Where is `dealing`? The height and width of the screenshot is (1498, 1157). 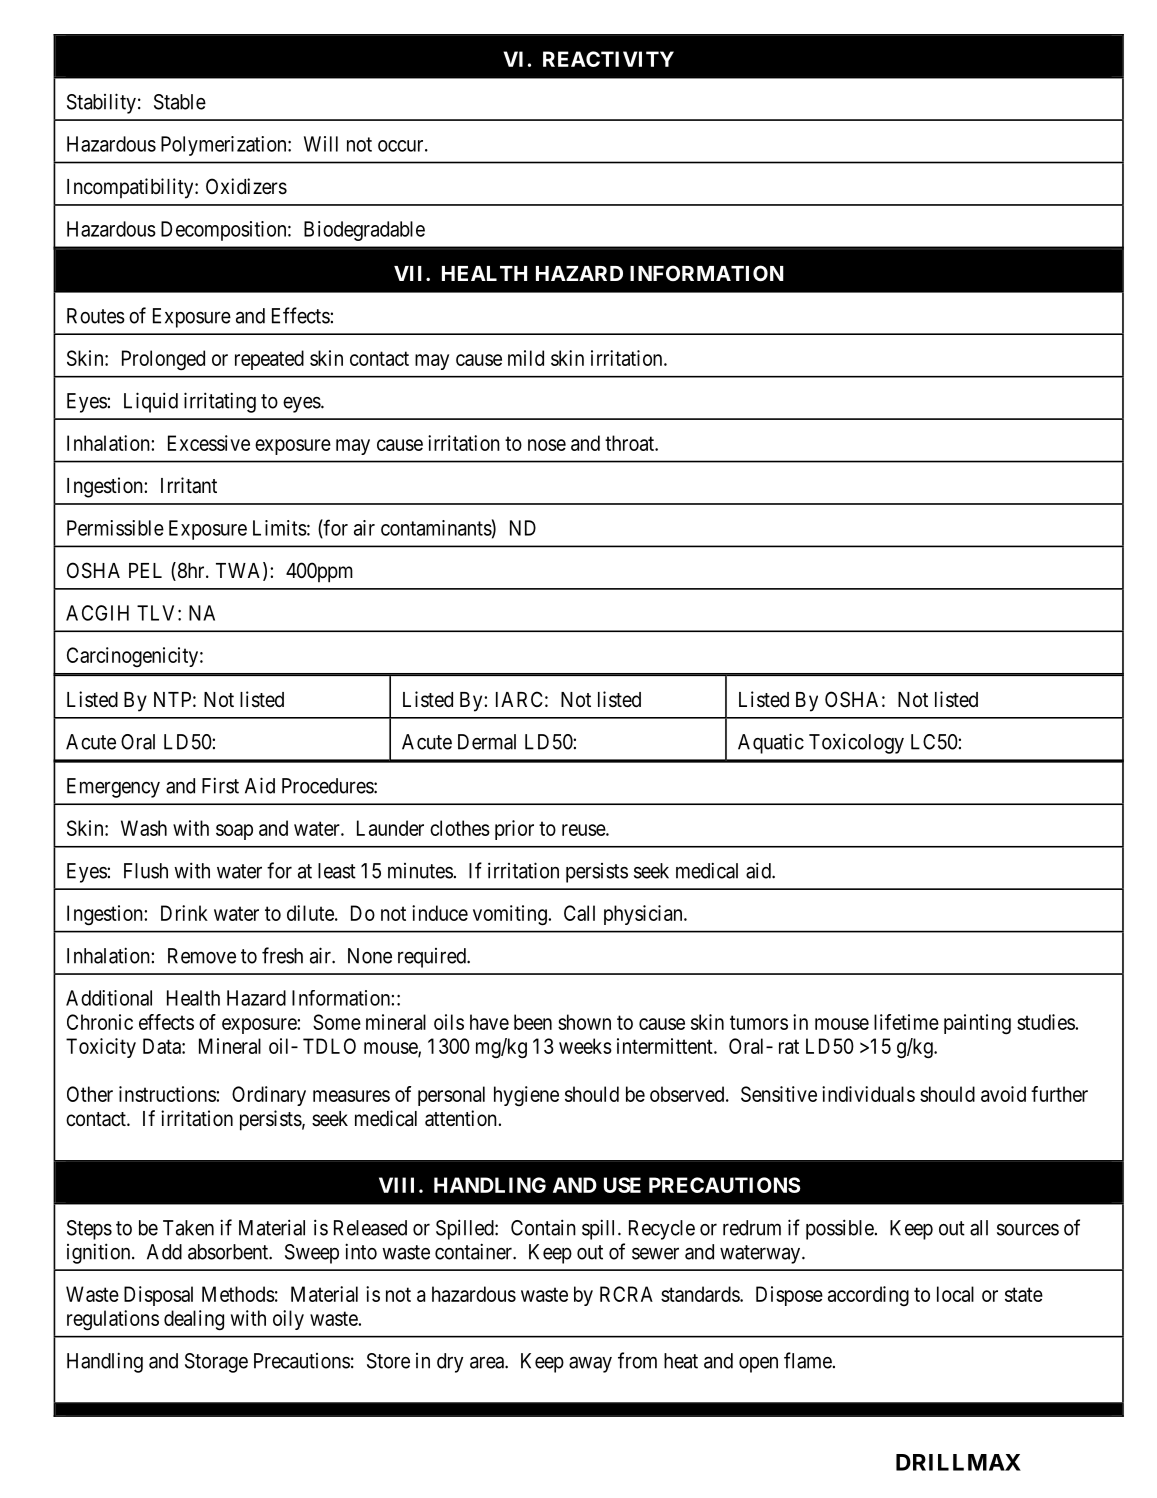 dealing is located at coordinates (194, 1320).
